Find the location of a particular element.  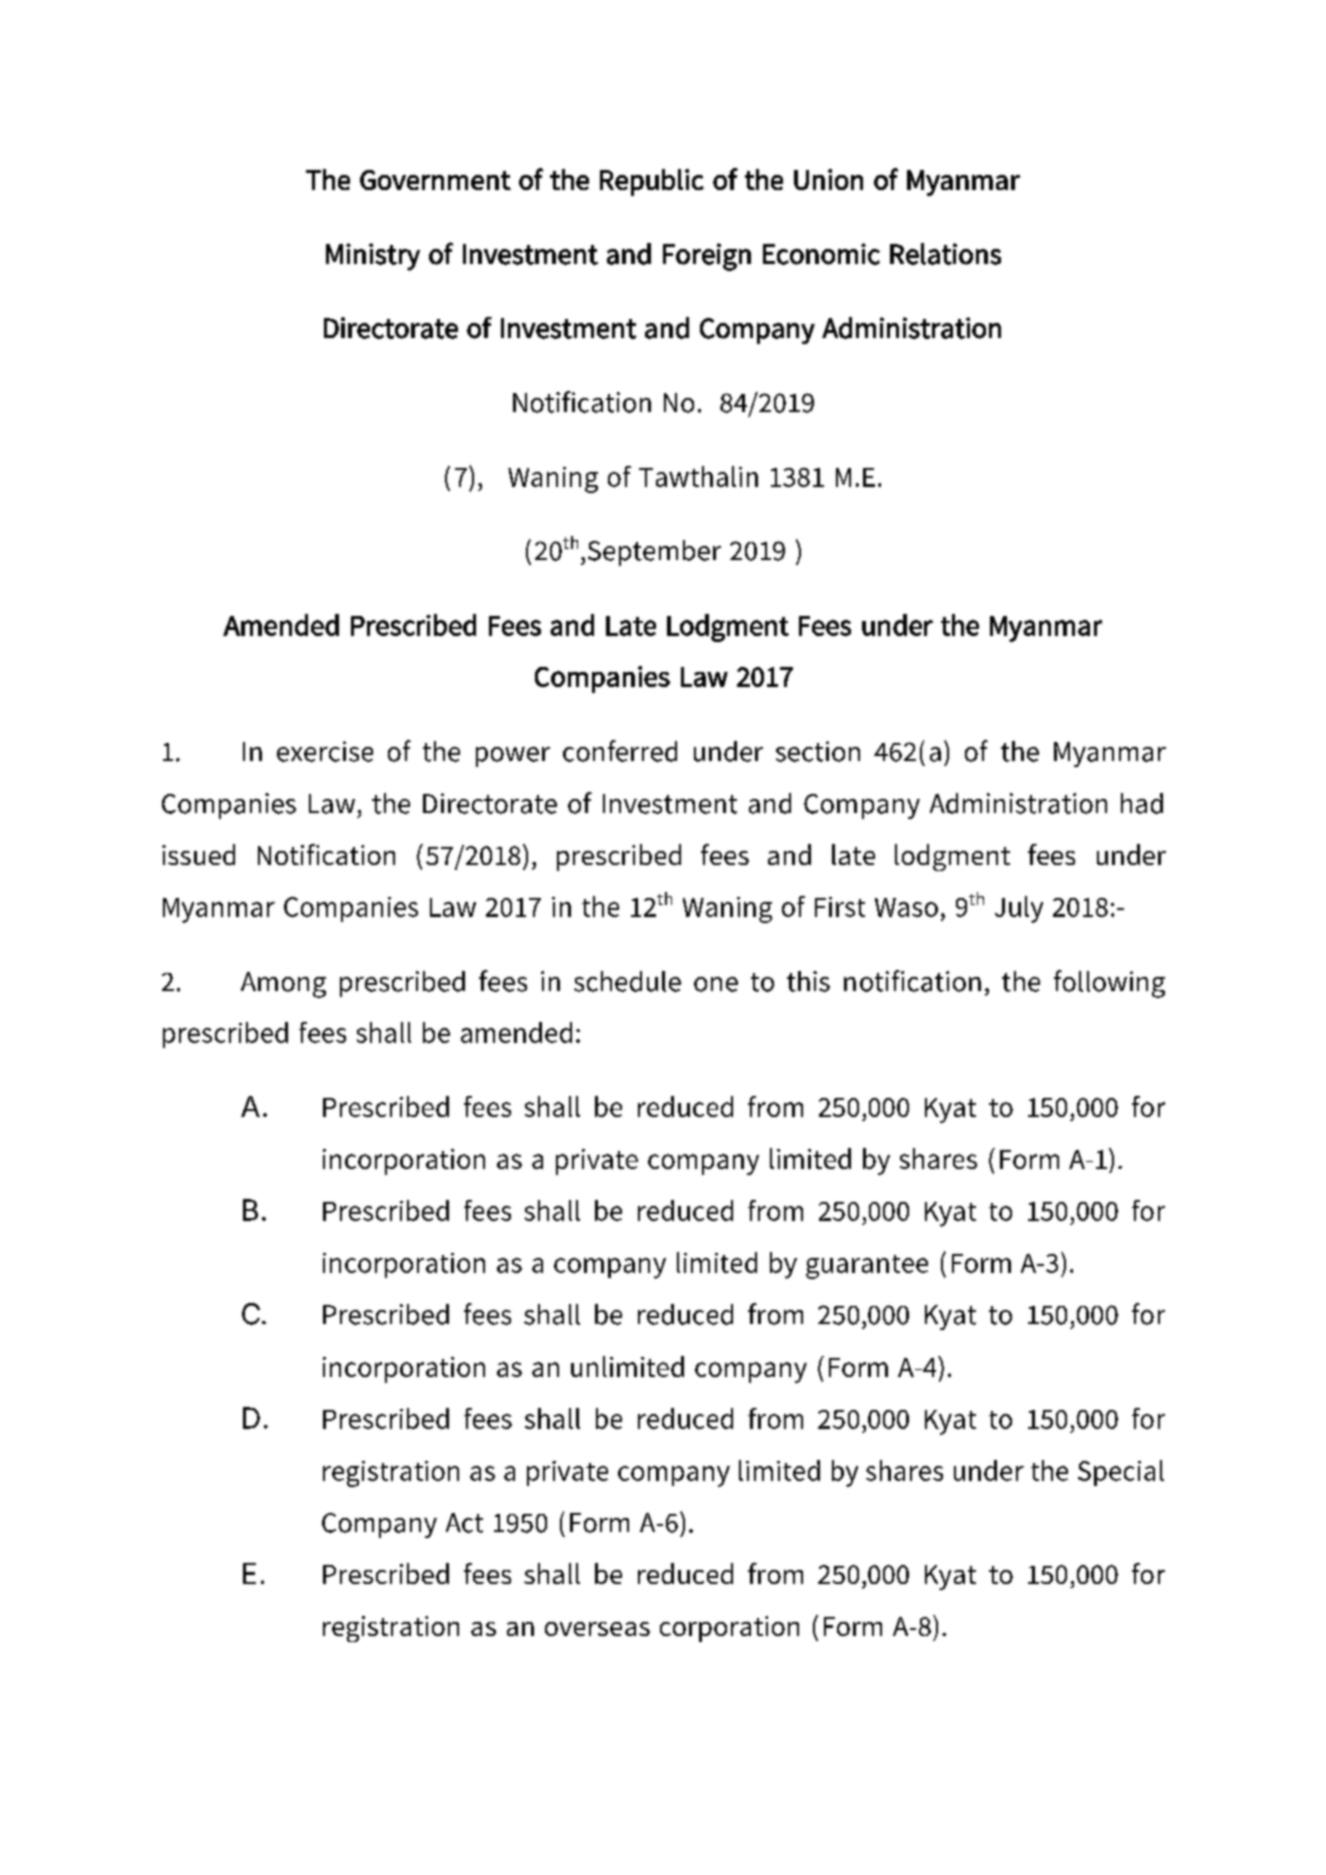

Republic is located at coordinates (652, 182).
